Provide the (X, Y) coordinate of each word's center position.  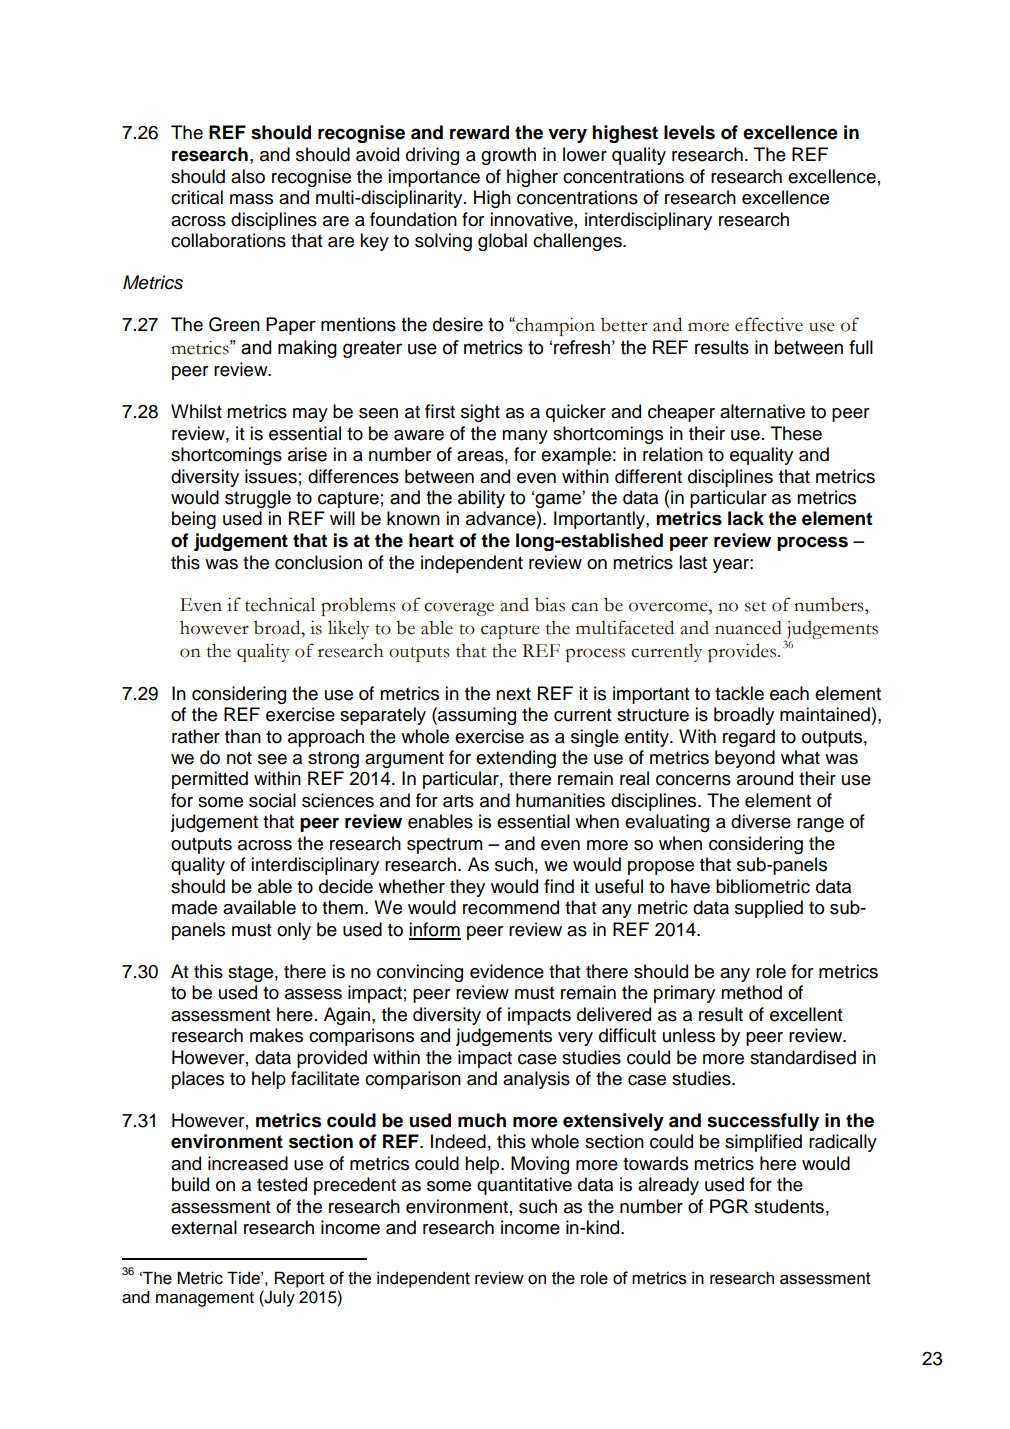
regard (749, 738)
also (248, 176)
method (751, 992)
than (243, 736)
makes (276, 1035)
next (513, 694)
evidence (507, 971)
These (796, 433)
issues (271, 476)
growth (508, 156)
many (525, 437)
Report (300, 1280)
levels (689, 132)
